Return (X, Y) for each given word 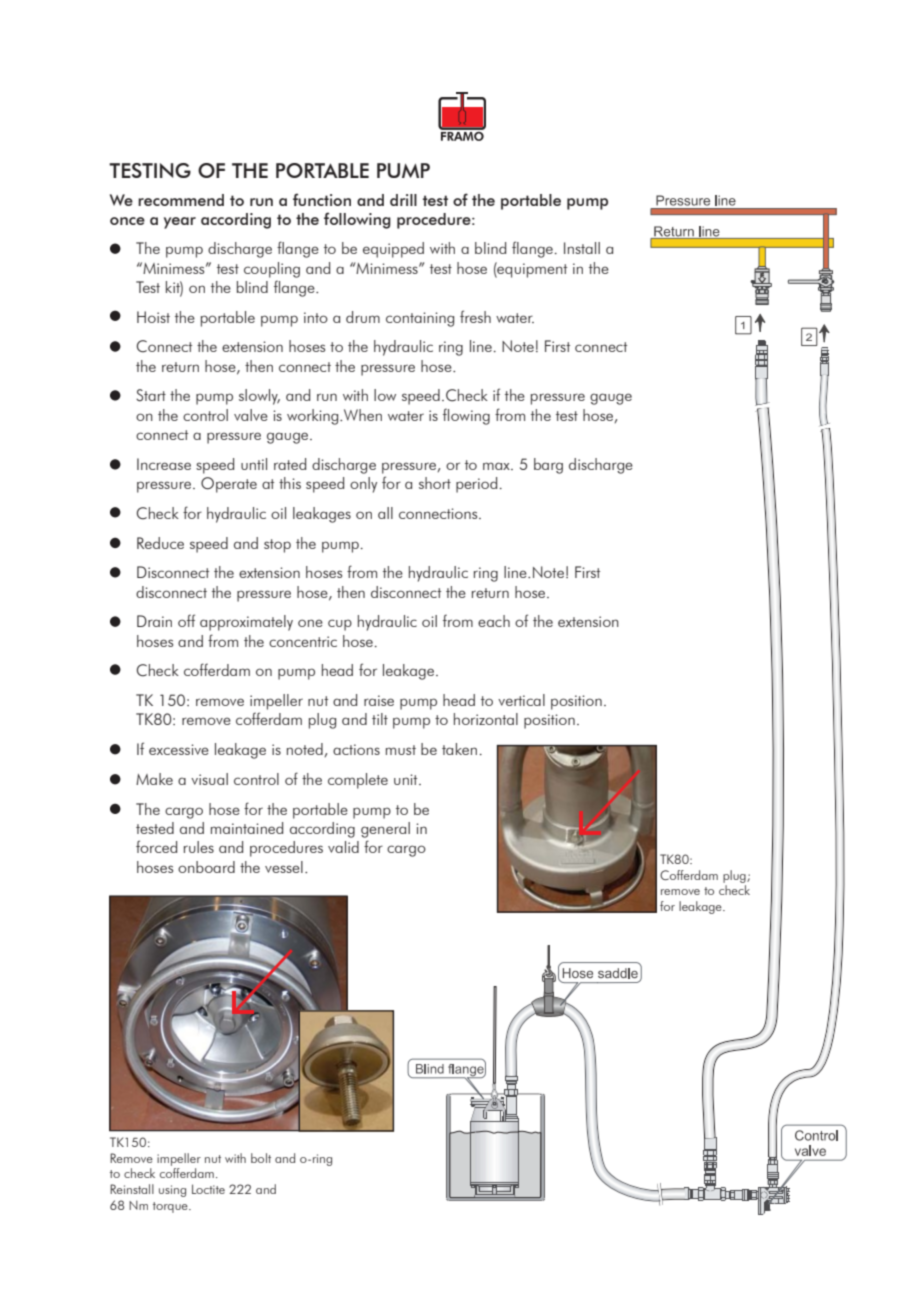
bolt (261, 1158)
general (385, 830)
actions (356, 749)
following (357, 220)
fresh (475, 316)
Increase (164, 464)
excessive (179, 749)
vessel (284, 867)
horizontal (486, 719)
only (363, 485)
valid (343, 847)
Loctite (208, 1189)
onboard (206, 867)
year (180, 223)
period (476, 485)
